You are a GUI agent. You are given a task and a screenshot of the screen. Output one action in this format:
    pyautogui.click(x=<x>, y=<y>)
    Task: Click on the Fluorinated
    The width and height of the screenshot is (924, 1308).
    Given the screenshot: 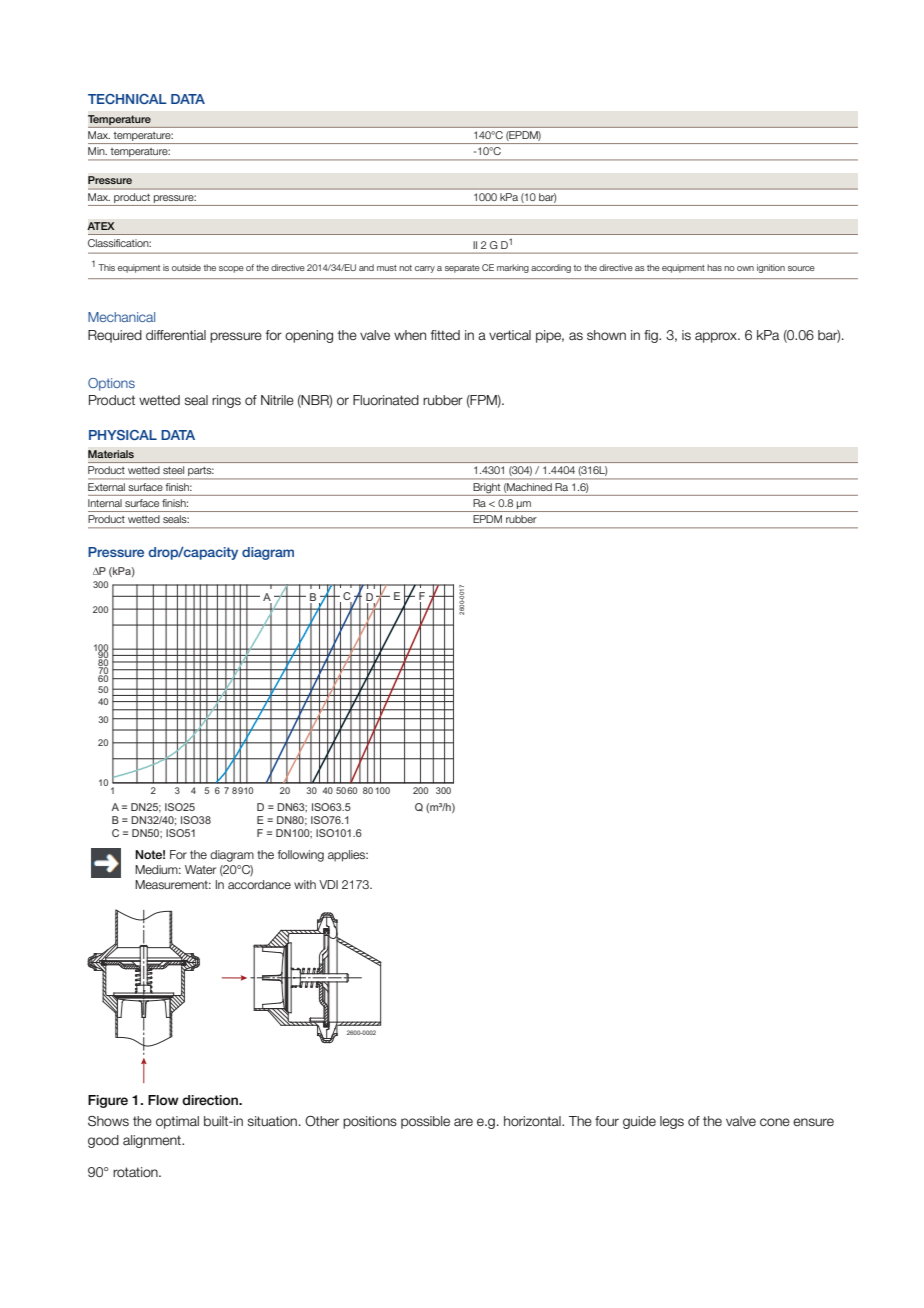 What is the action you would take?
    pyautogui.click(x=386, y=400)
